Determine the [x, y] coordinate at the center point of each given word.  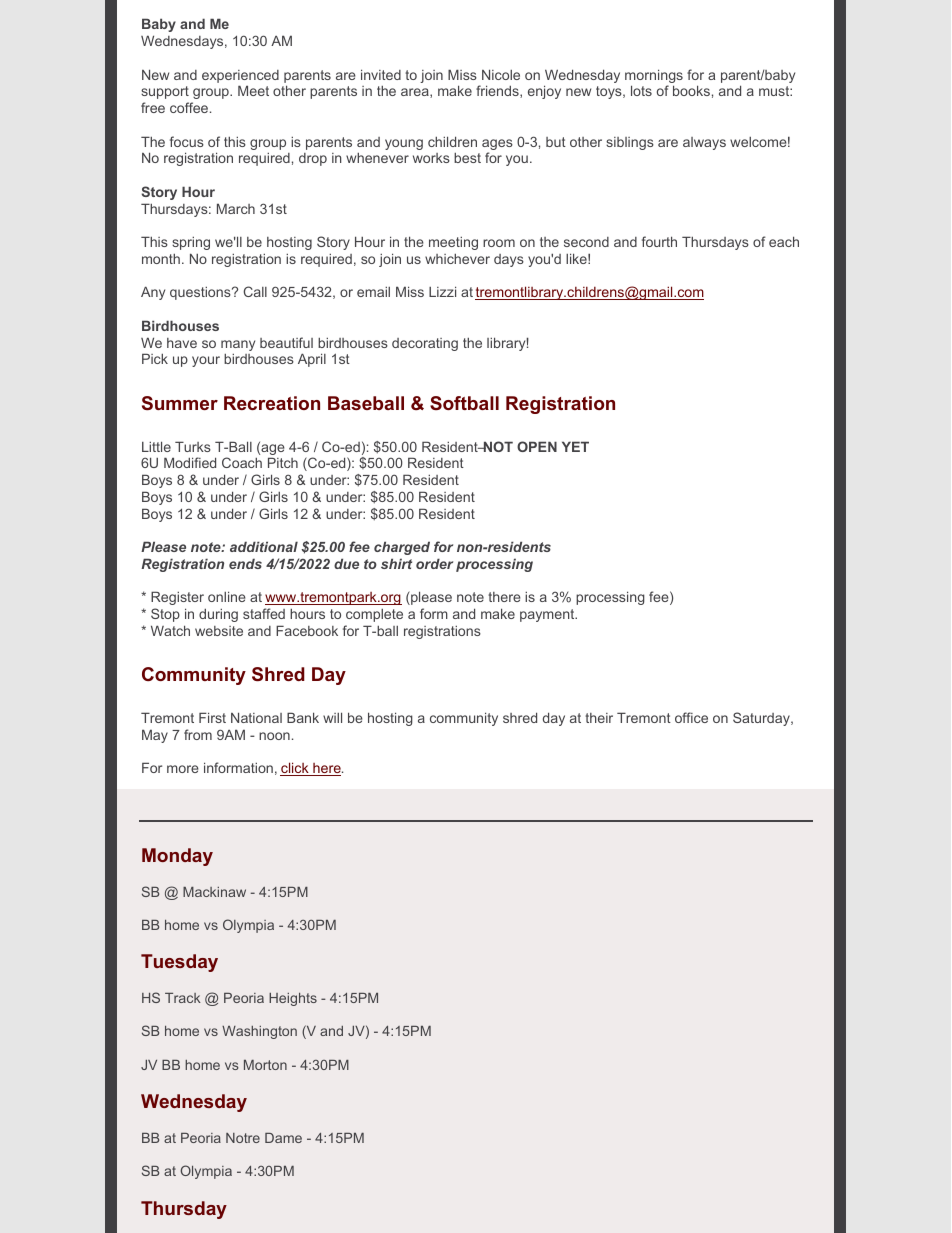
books [691, 90]
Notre [243, 1138]
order [434, 563]
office [691, 717]
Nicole [501, 74]
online [227, 596]
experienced [240, 76]
